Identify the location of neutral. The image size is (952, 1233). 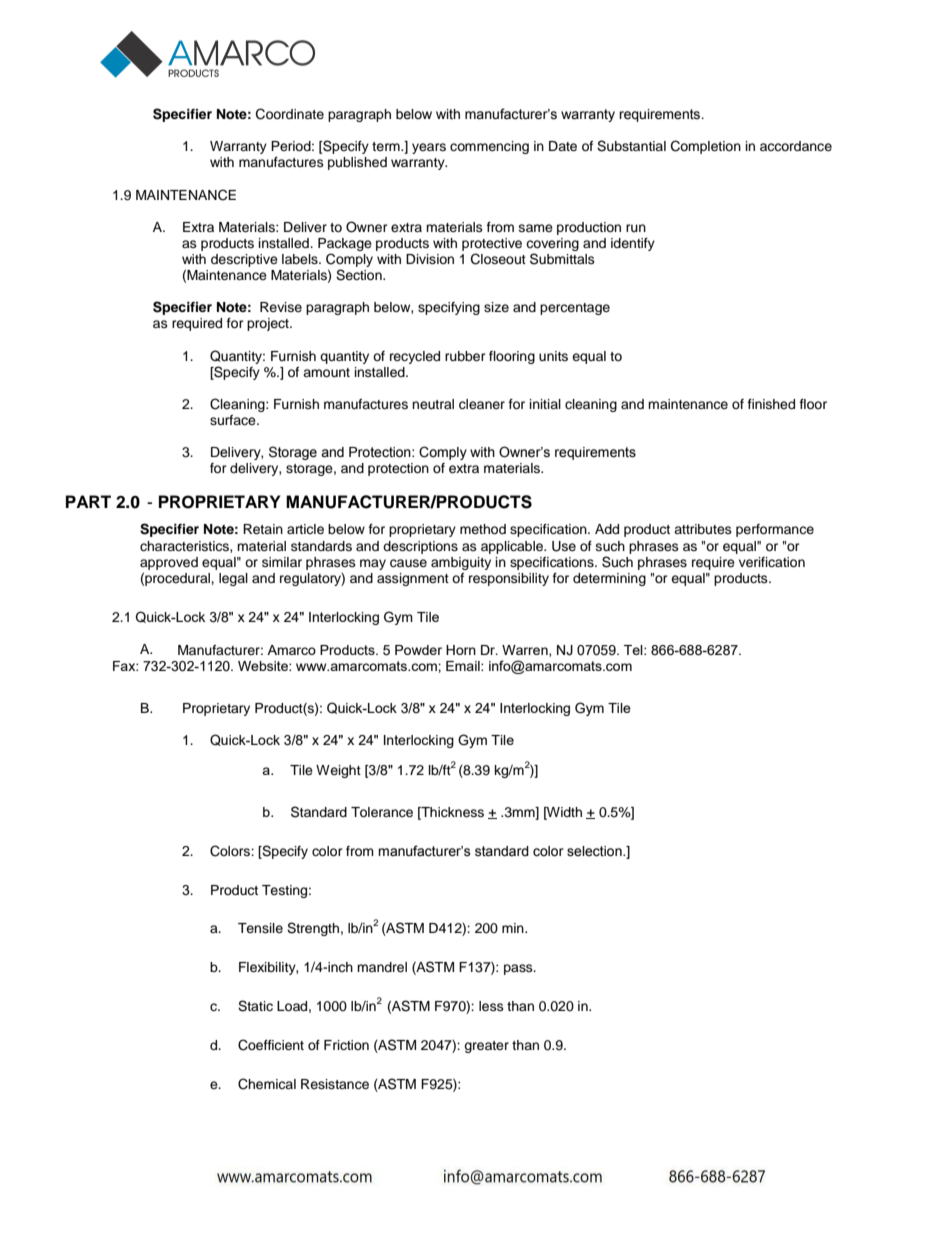
(433, 404).
